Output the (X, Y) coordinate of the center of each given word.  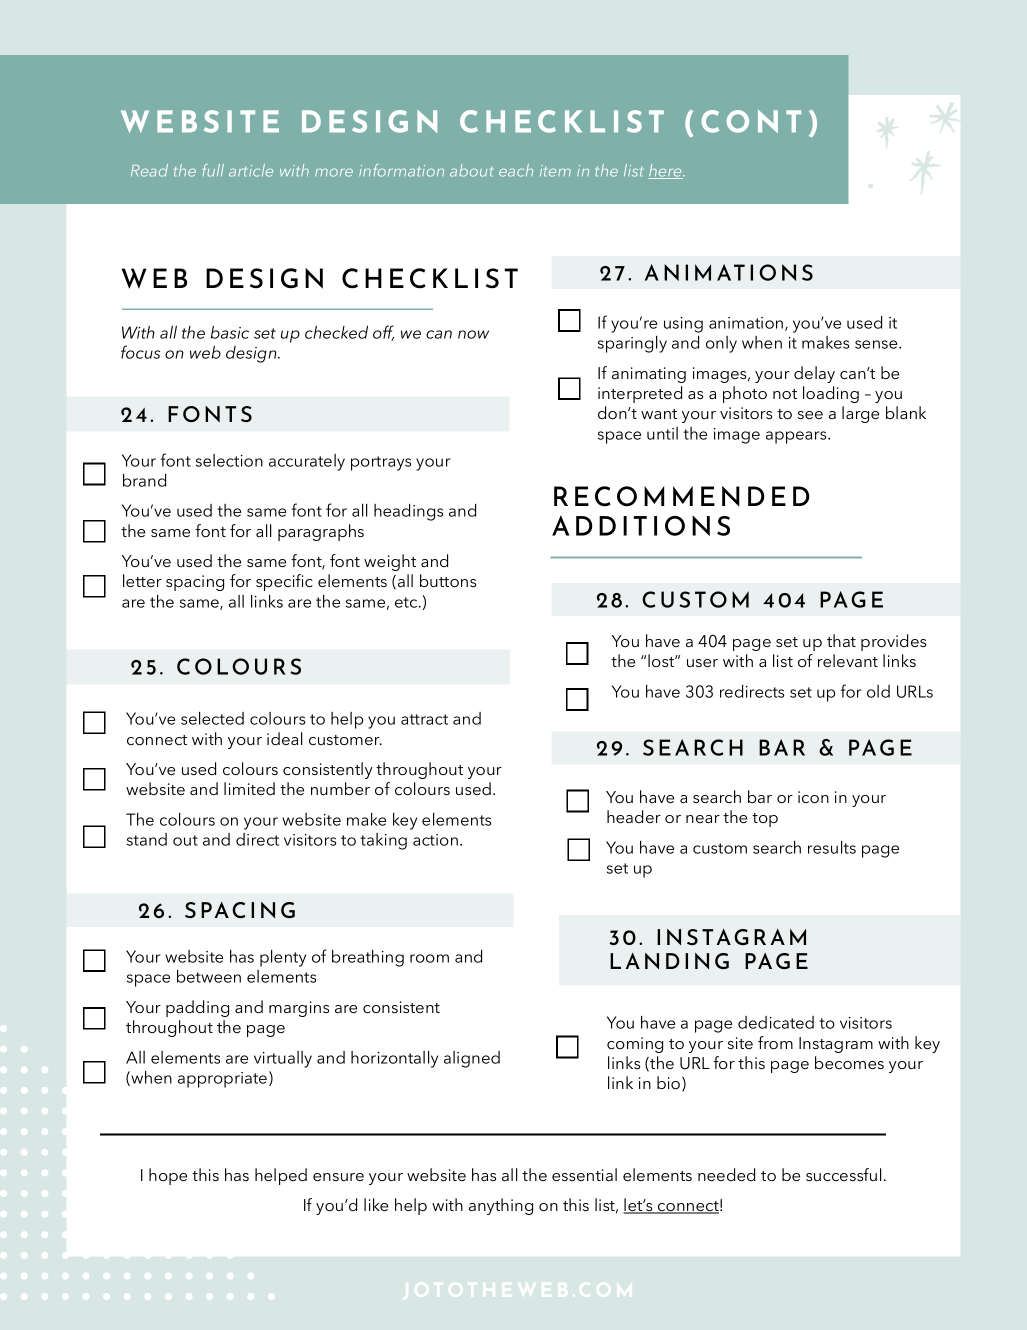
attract (424, 719)
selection (229, 460)
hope (168, 1176)
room (429, 958)
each (516, 170)
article (251, 170)
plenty (283, 958)
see (810, 415)
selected (212, 718)
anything (501, 1206)
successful (843, 1174)
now (473, 334)
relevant (848, 660)
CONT (751, 121)
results (832, 847)
